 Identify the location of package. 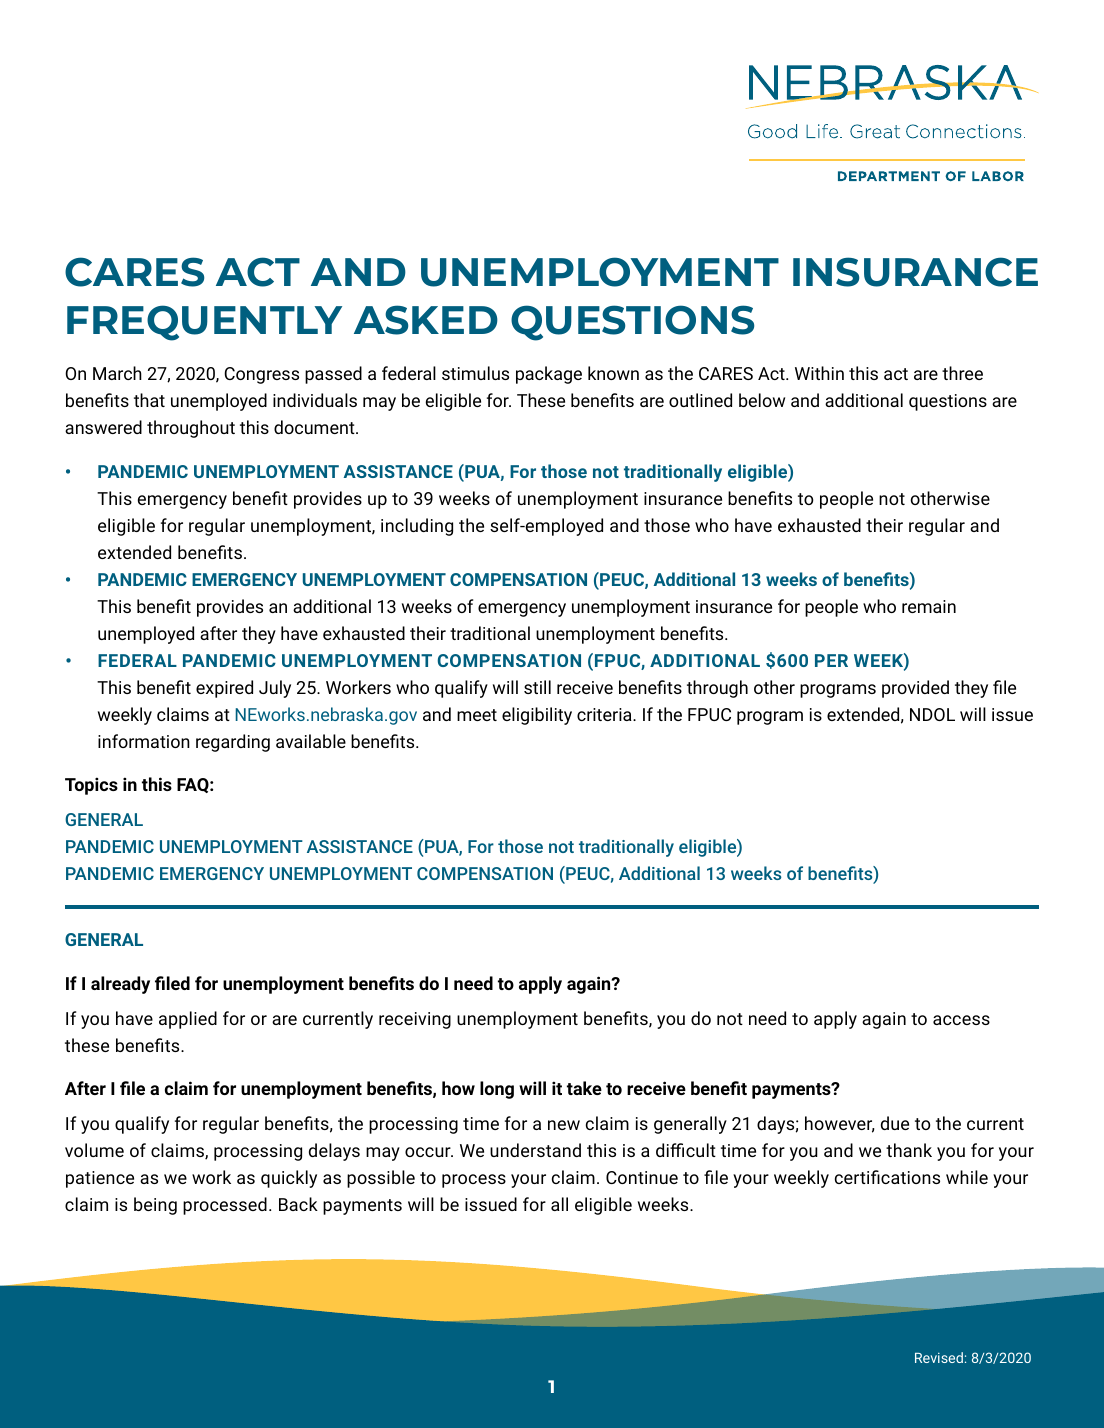
(549, 375).
